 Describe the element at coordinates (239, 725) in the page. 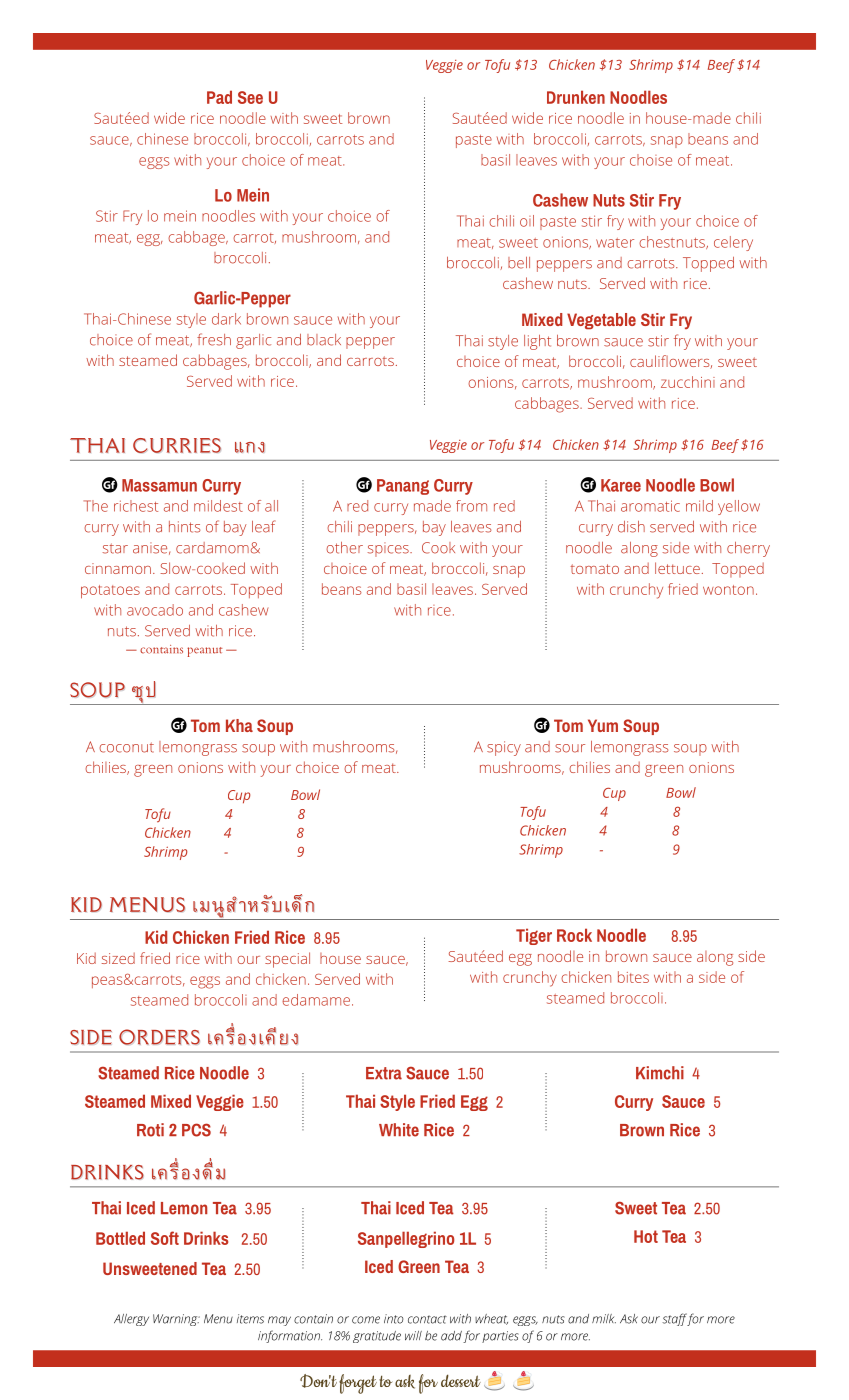

I see `Kha` at that location.
